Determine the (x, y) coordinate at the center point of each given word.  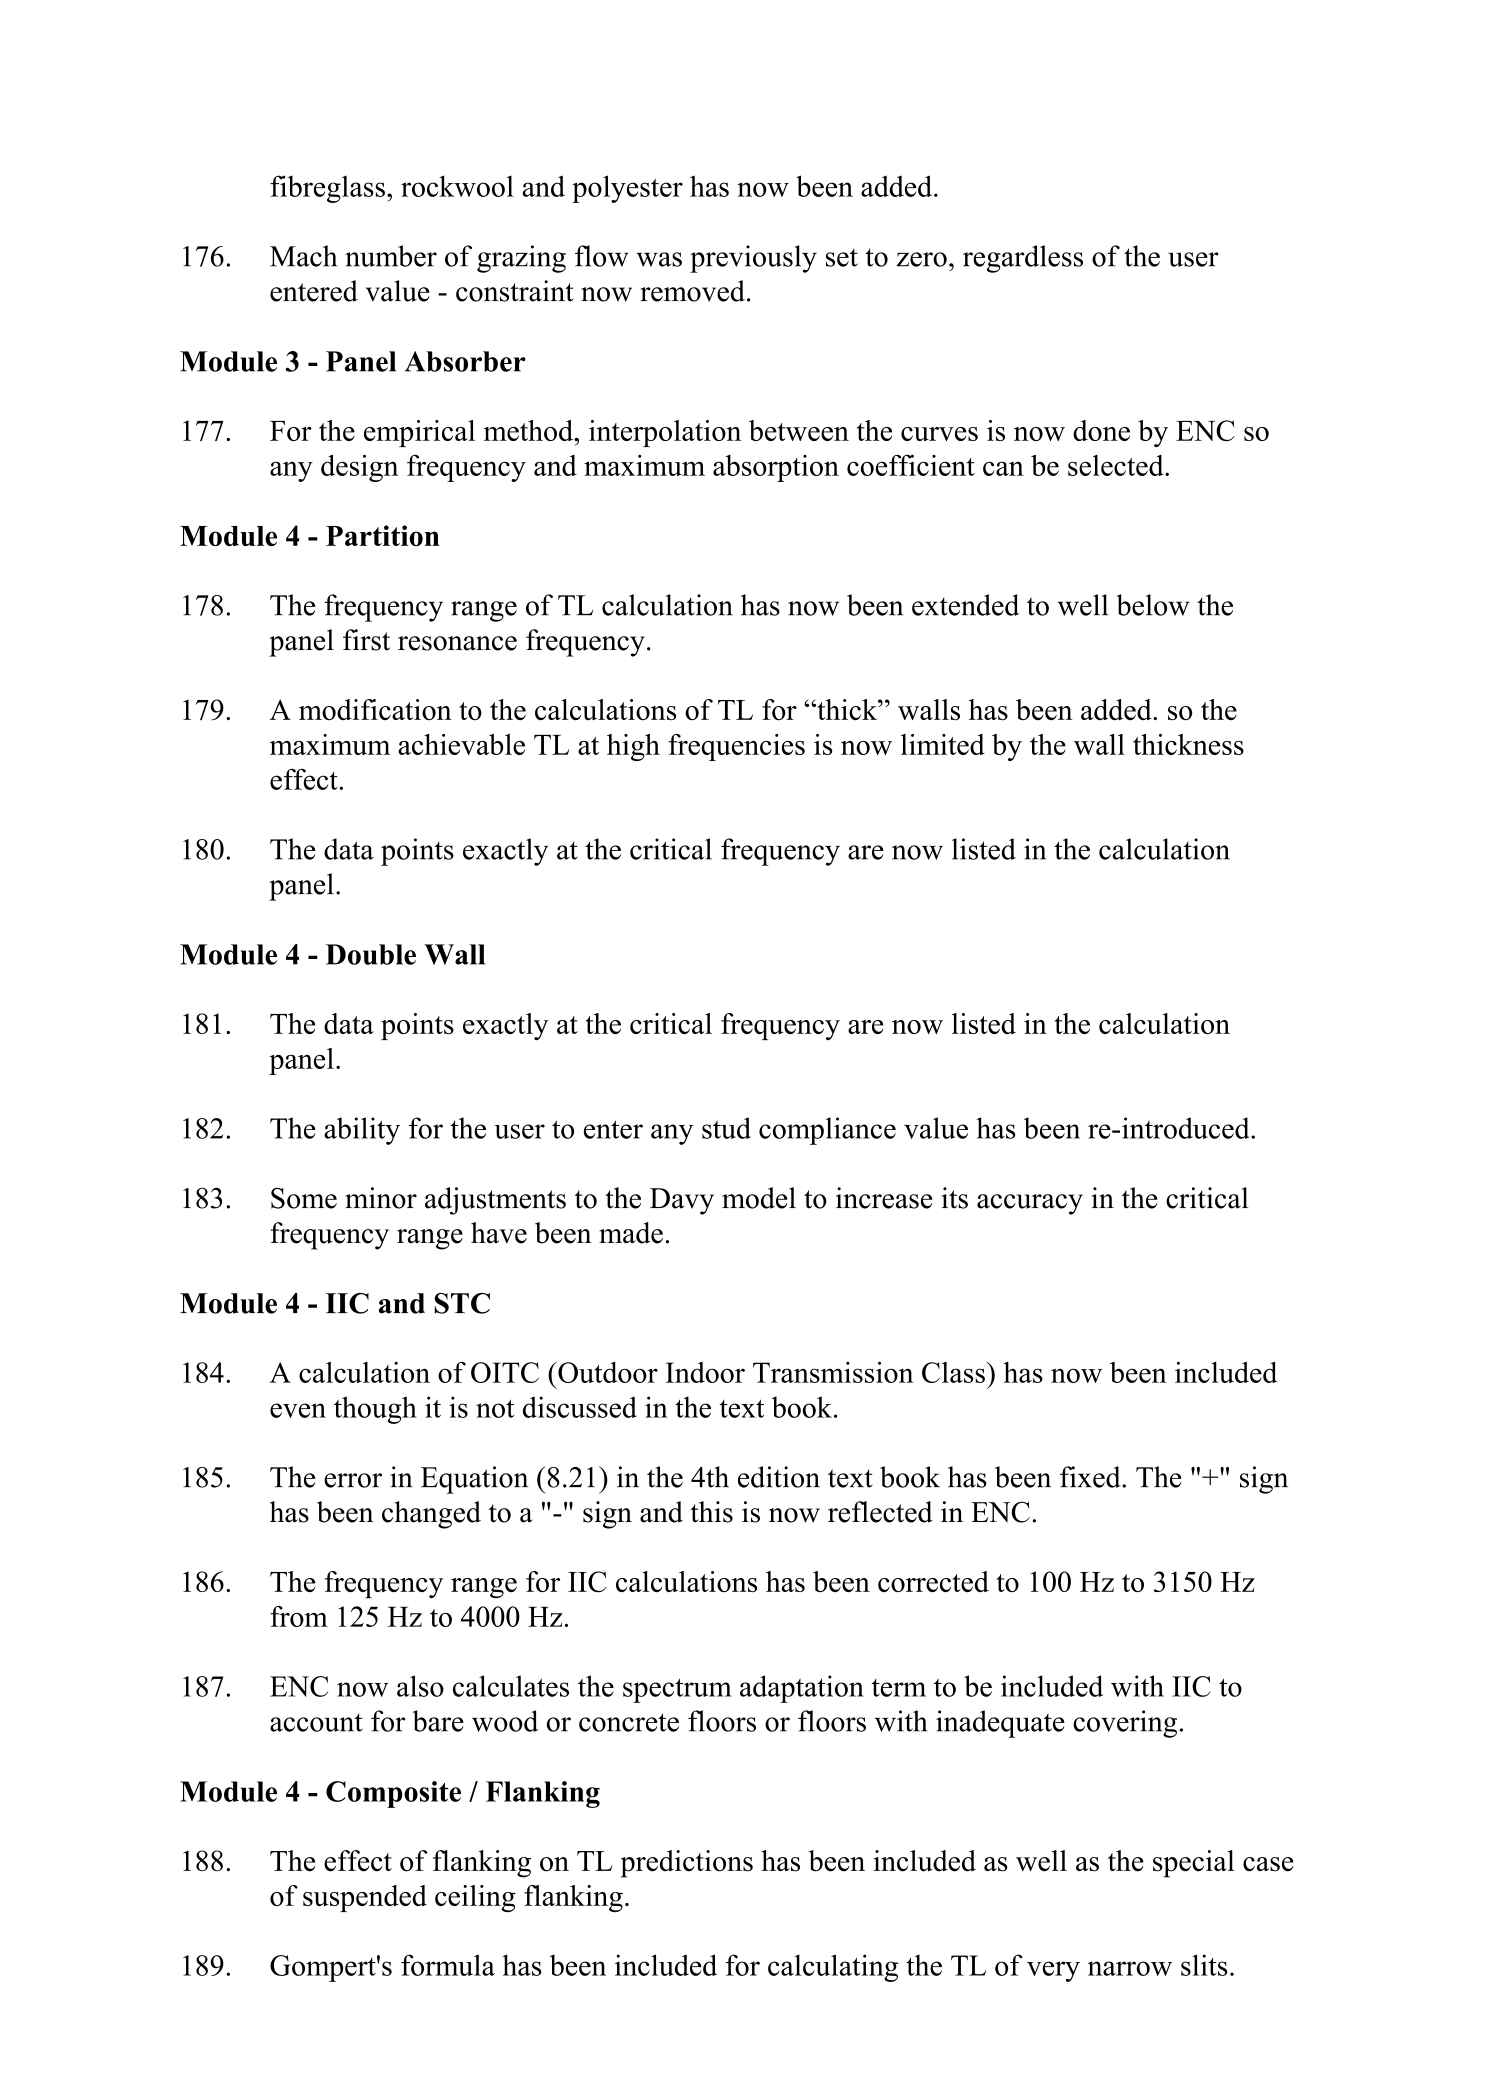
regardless (1023, 259)
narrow (1130, 1968)
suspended (365, 1898)
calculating (833, 1968)
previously (753, 259)
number (391, 256)
